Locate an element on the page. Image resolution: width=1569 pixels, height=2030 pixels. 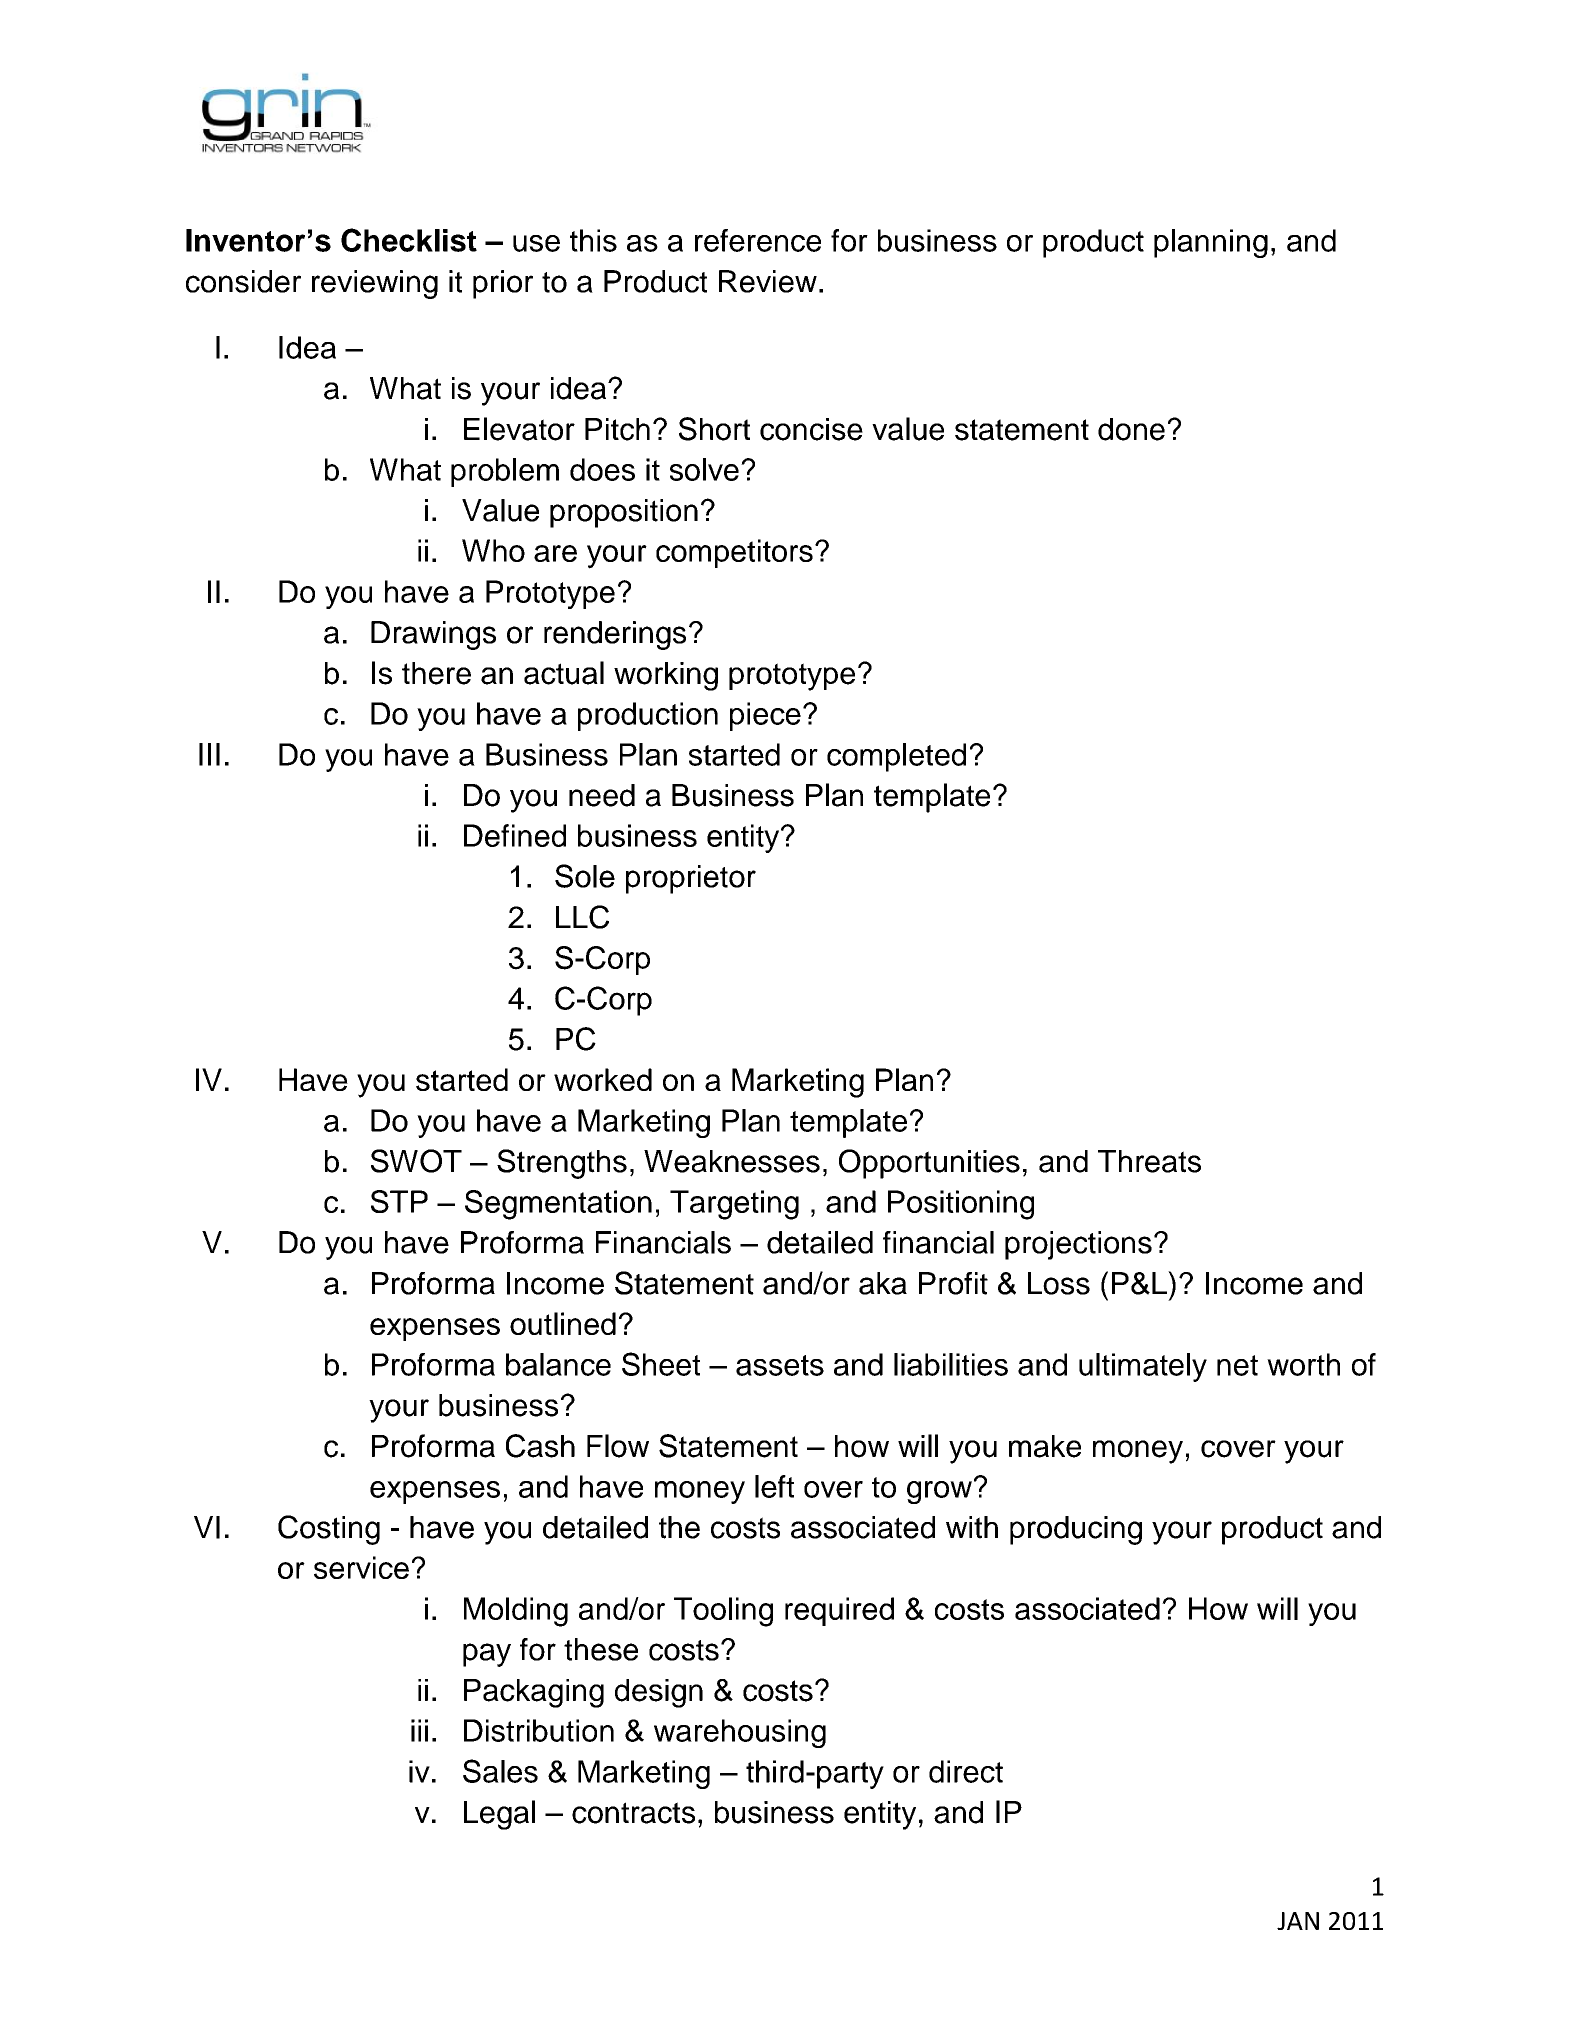
Legal is located at coordinates (499, 1815).
